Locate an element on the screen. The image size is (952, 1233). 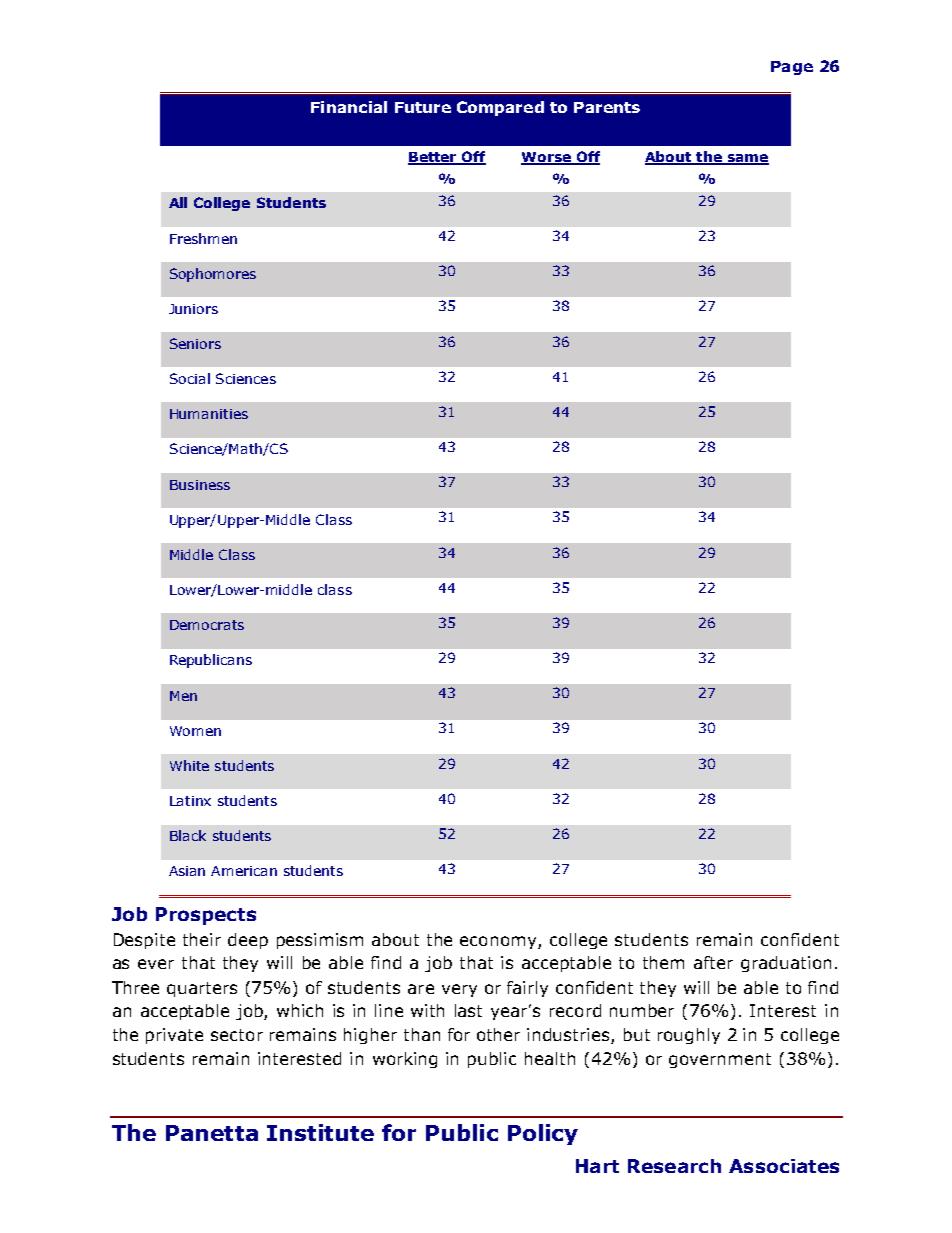
Better is located at coordinates (433, 158).
